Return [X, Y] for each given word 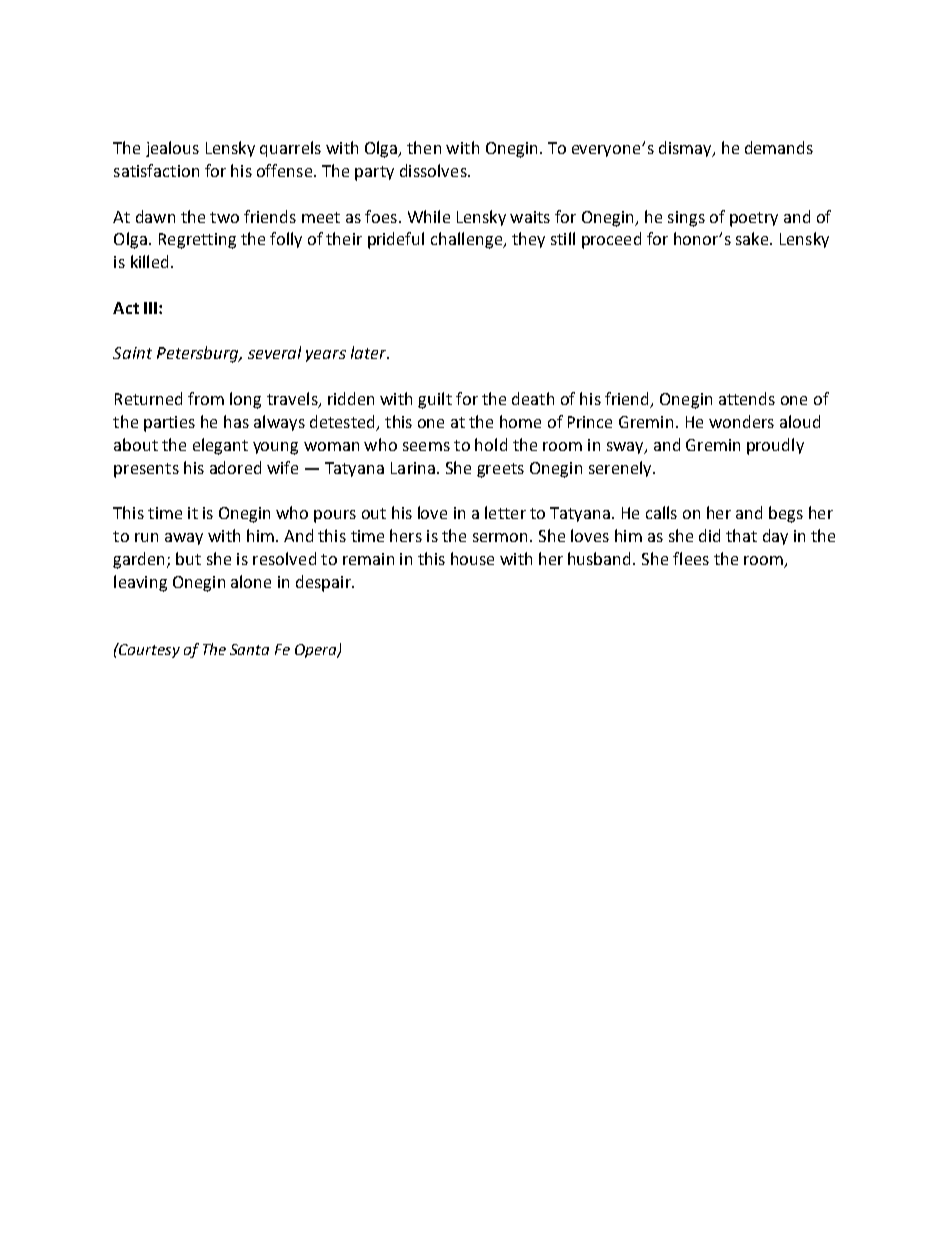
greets [500, 470]
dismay [686, 149]
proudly [775, 446]
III [150, 308]
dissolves [434, 170]
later [370, 352]
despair [324, 583]
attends [747, 398]
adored [235, 467]
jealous [172, 149]
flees [691, 558]
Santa [249, 649]
